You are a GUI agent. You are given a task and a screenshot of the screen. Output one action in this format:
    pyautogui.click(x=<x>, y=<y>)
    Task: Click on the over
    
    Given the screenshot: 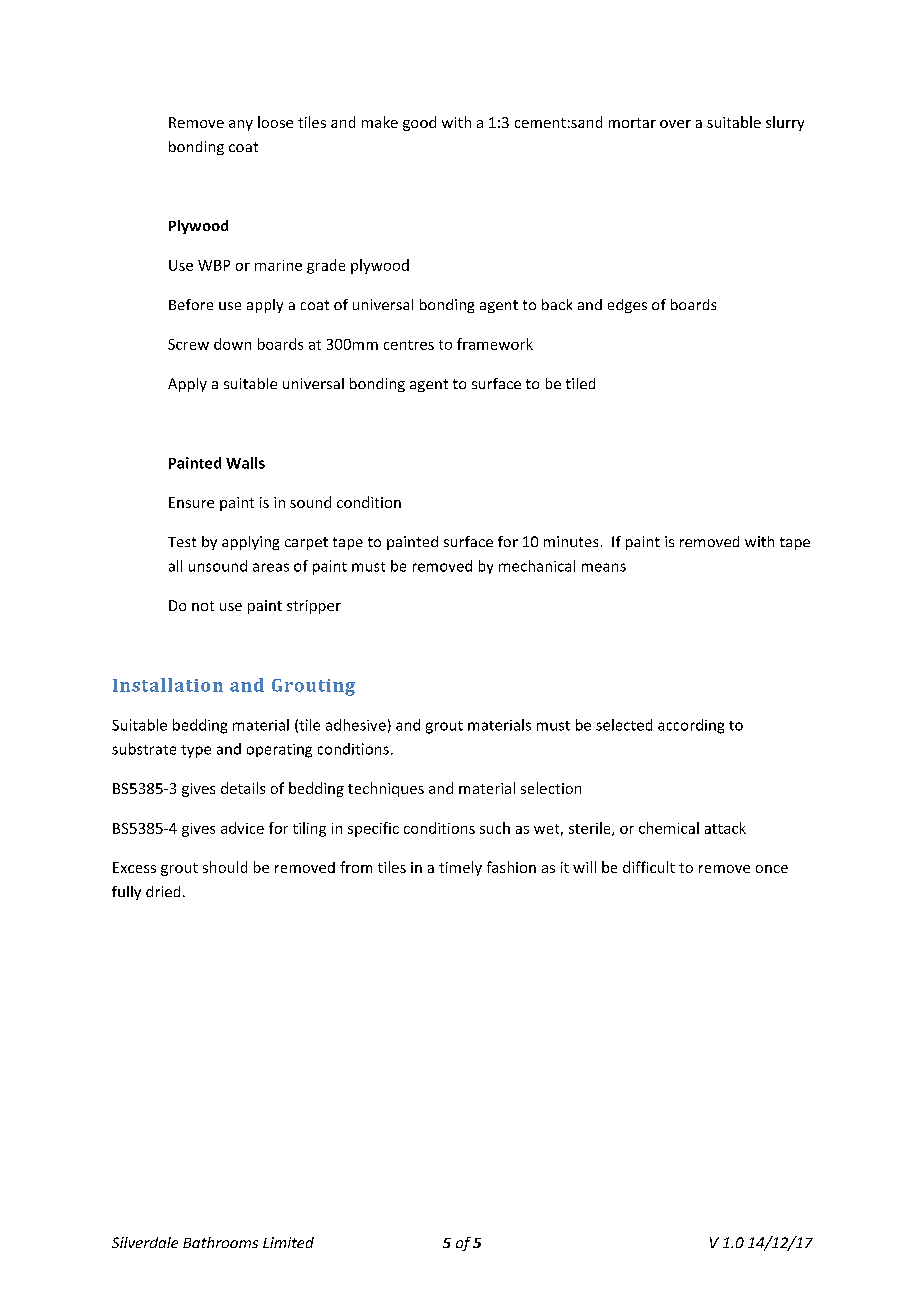 What is the action you would take?
    pyautogui.click(x=675, y=124)
